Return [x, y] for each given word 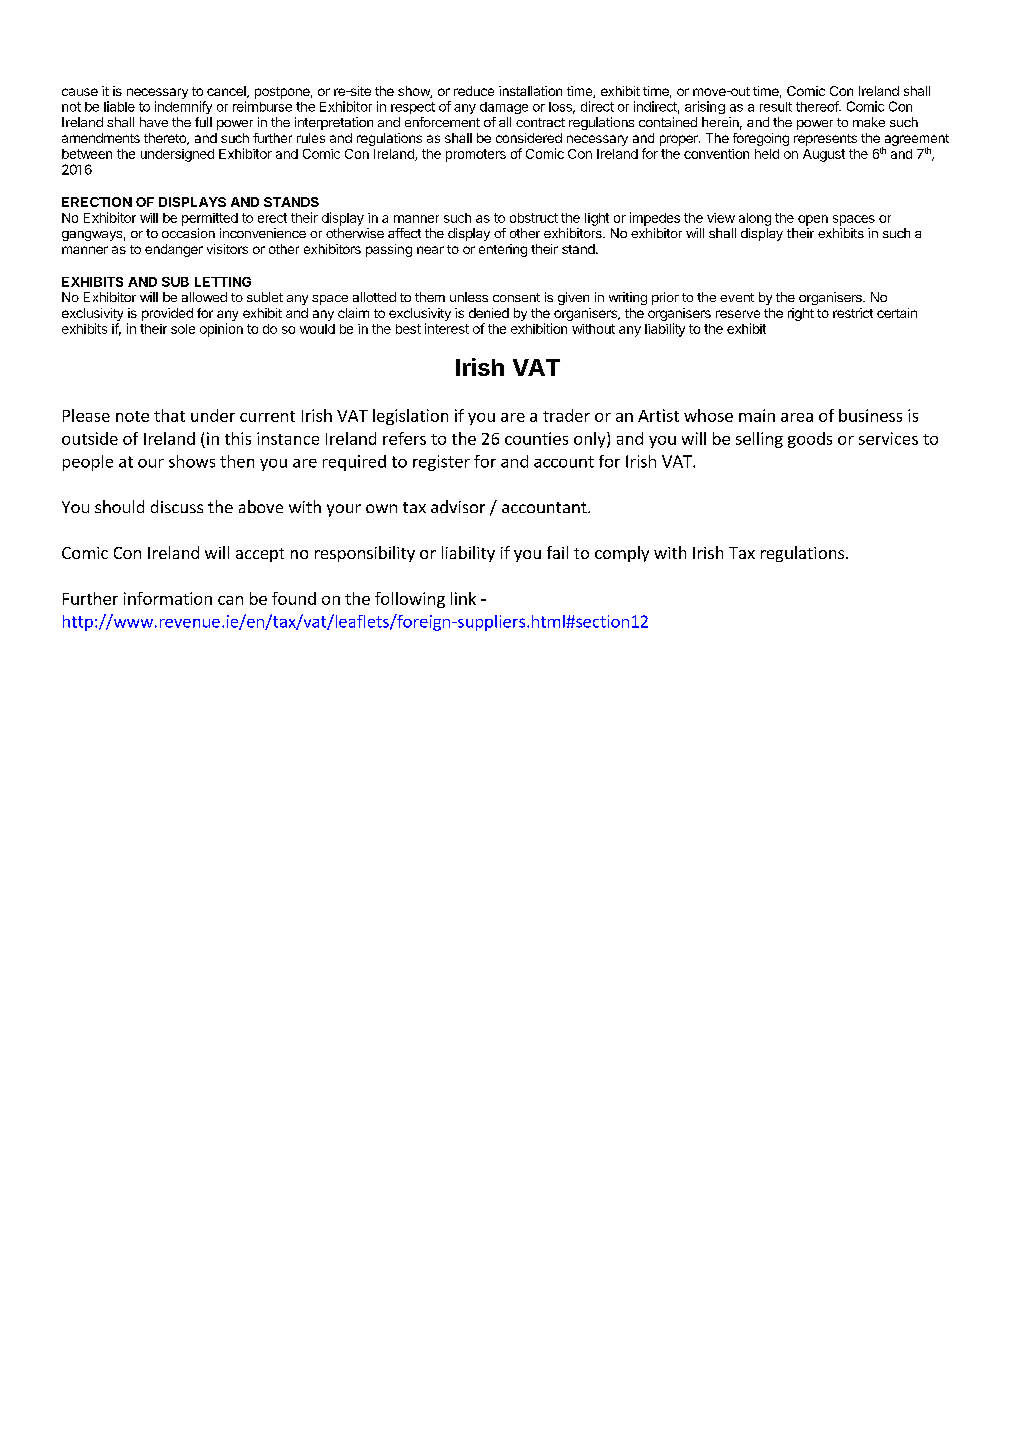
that [169, 415]
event [737, 297]
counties [536, 438]
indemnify [183, 107]
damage [504, 108]
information [168, 598]
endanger [174, 250]
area [797, 417]
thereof [818, 106]
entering [503, 250]
